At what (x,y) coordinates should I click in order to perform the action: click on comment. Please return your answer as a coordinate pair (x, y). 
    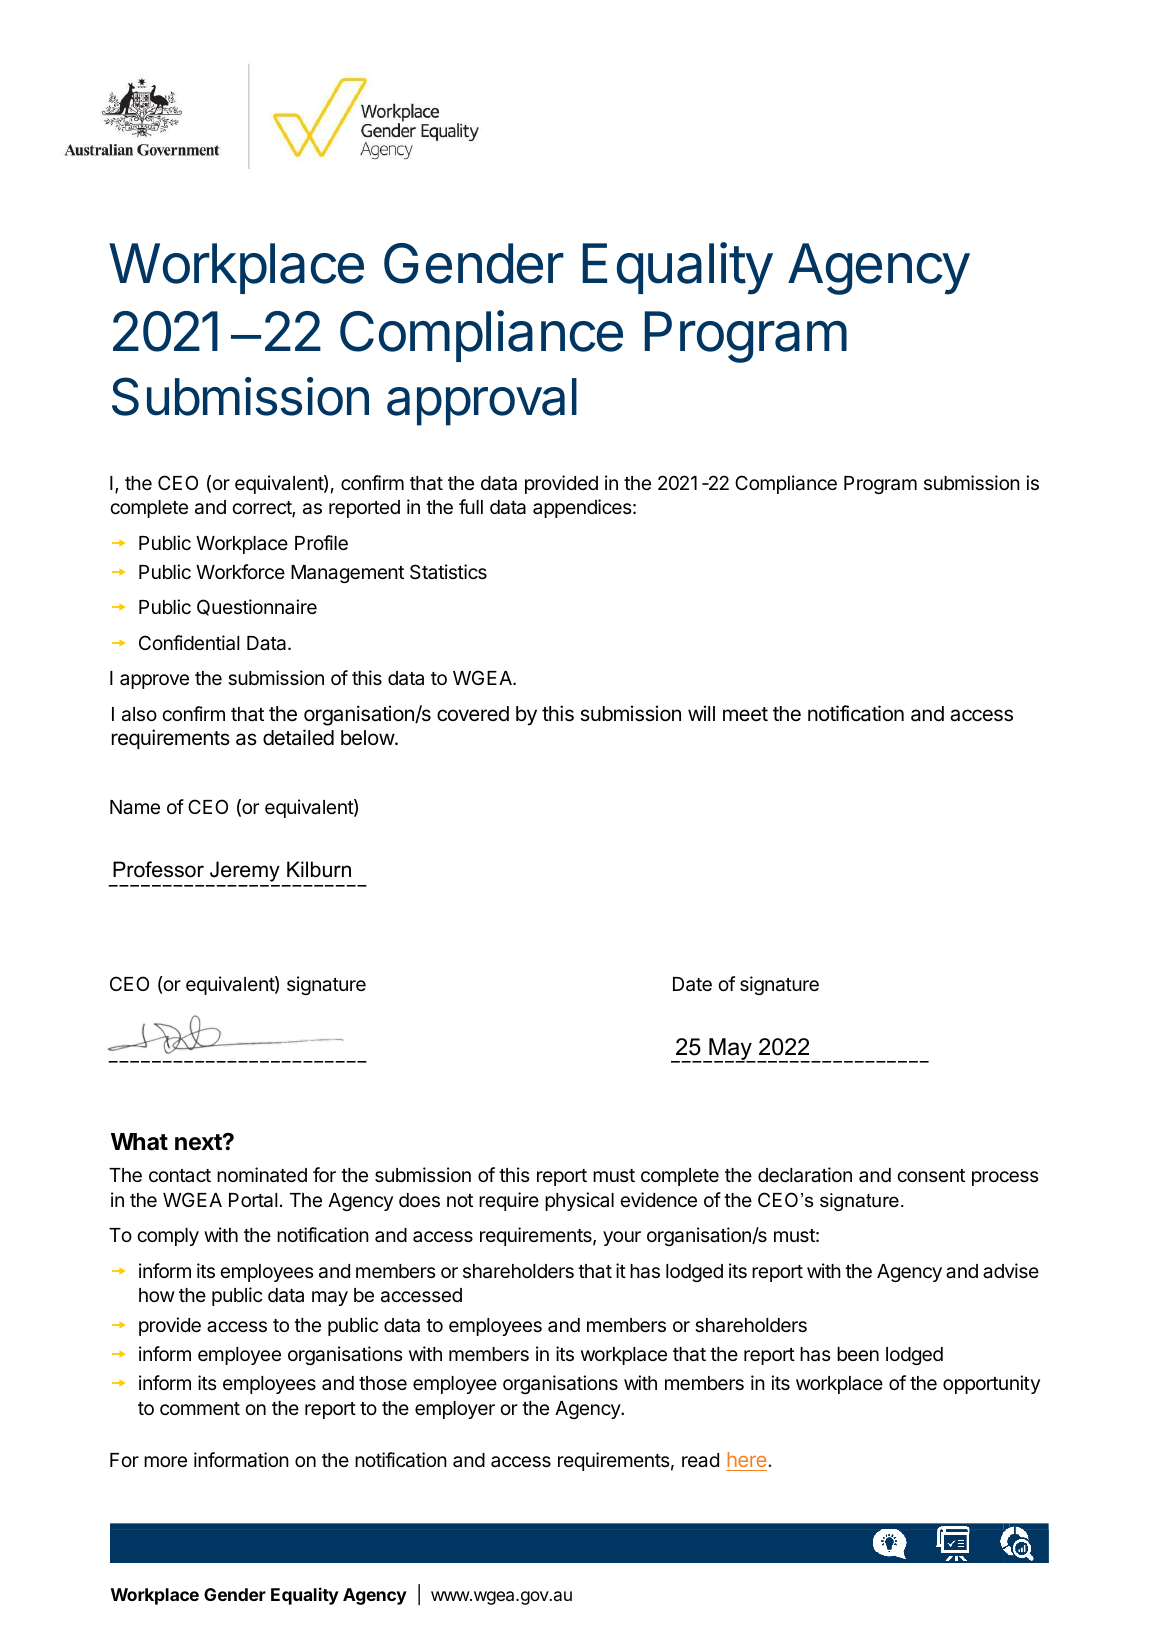
    Looking at the image, I should click on (200, 1408).
